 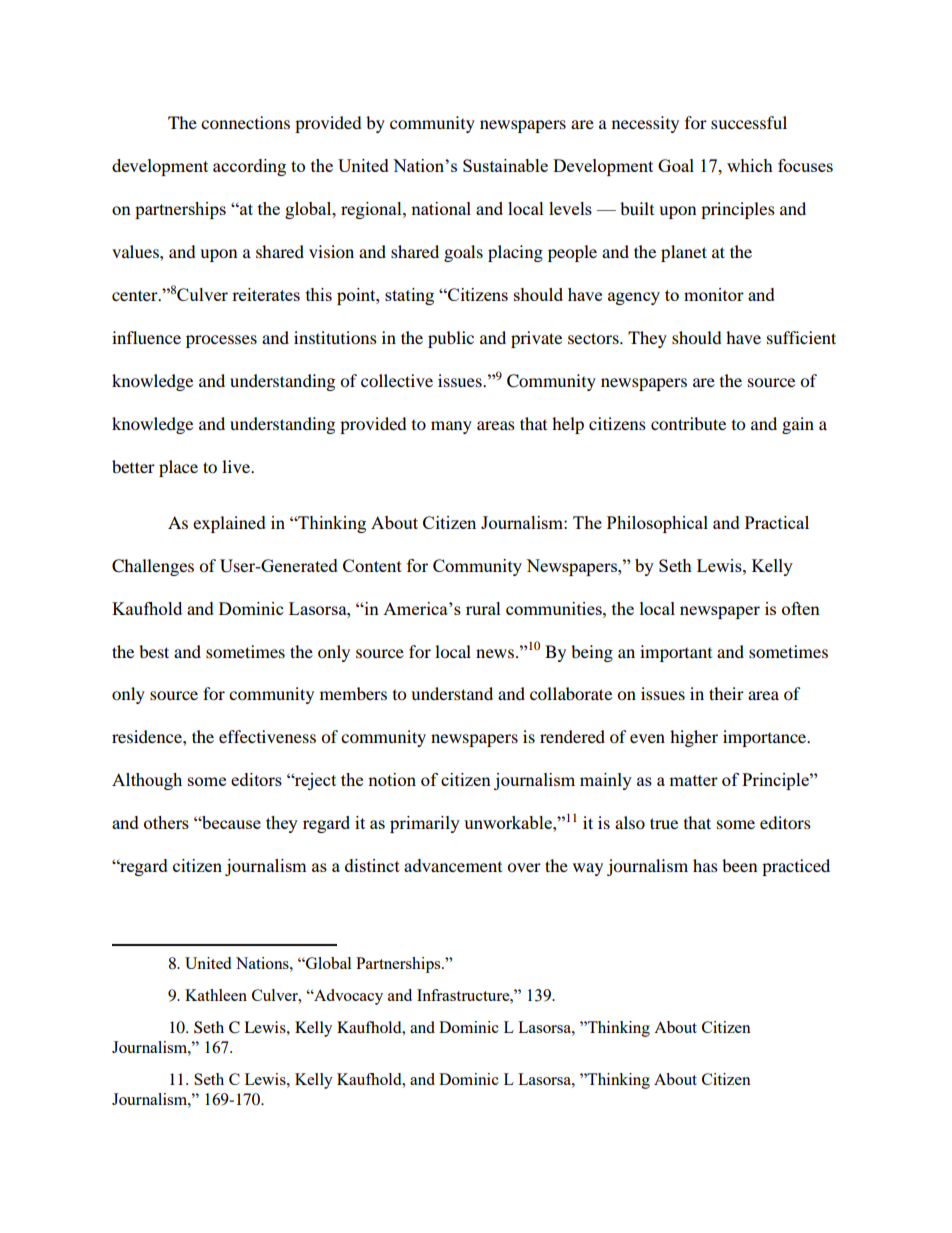 What do you see at coordinates (750, 165) in the image?
I see `which` at bounding box center [750, 165].
